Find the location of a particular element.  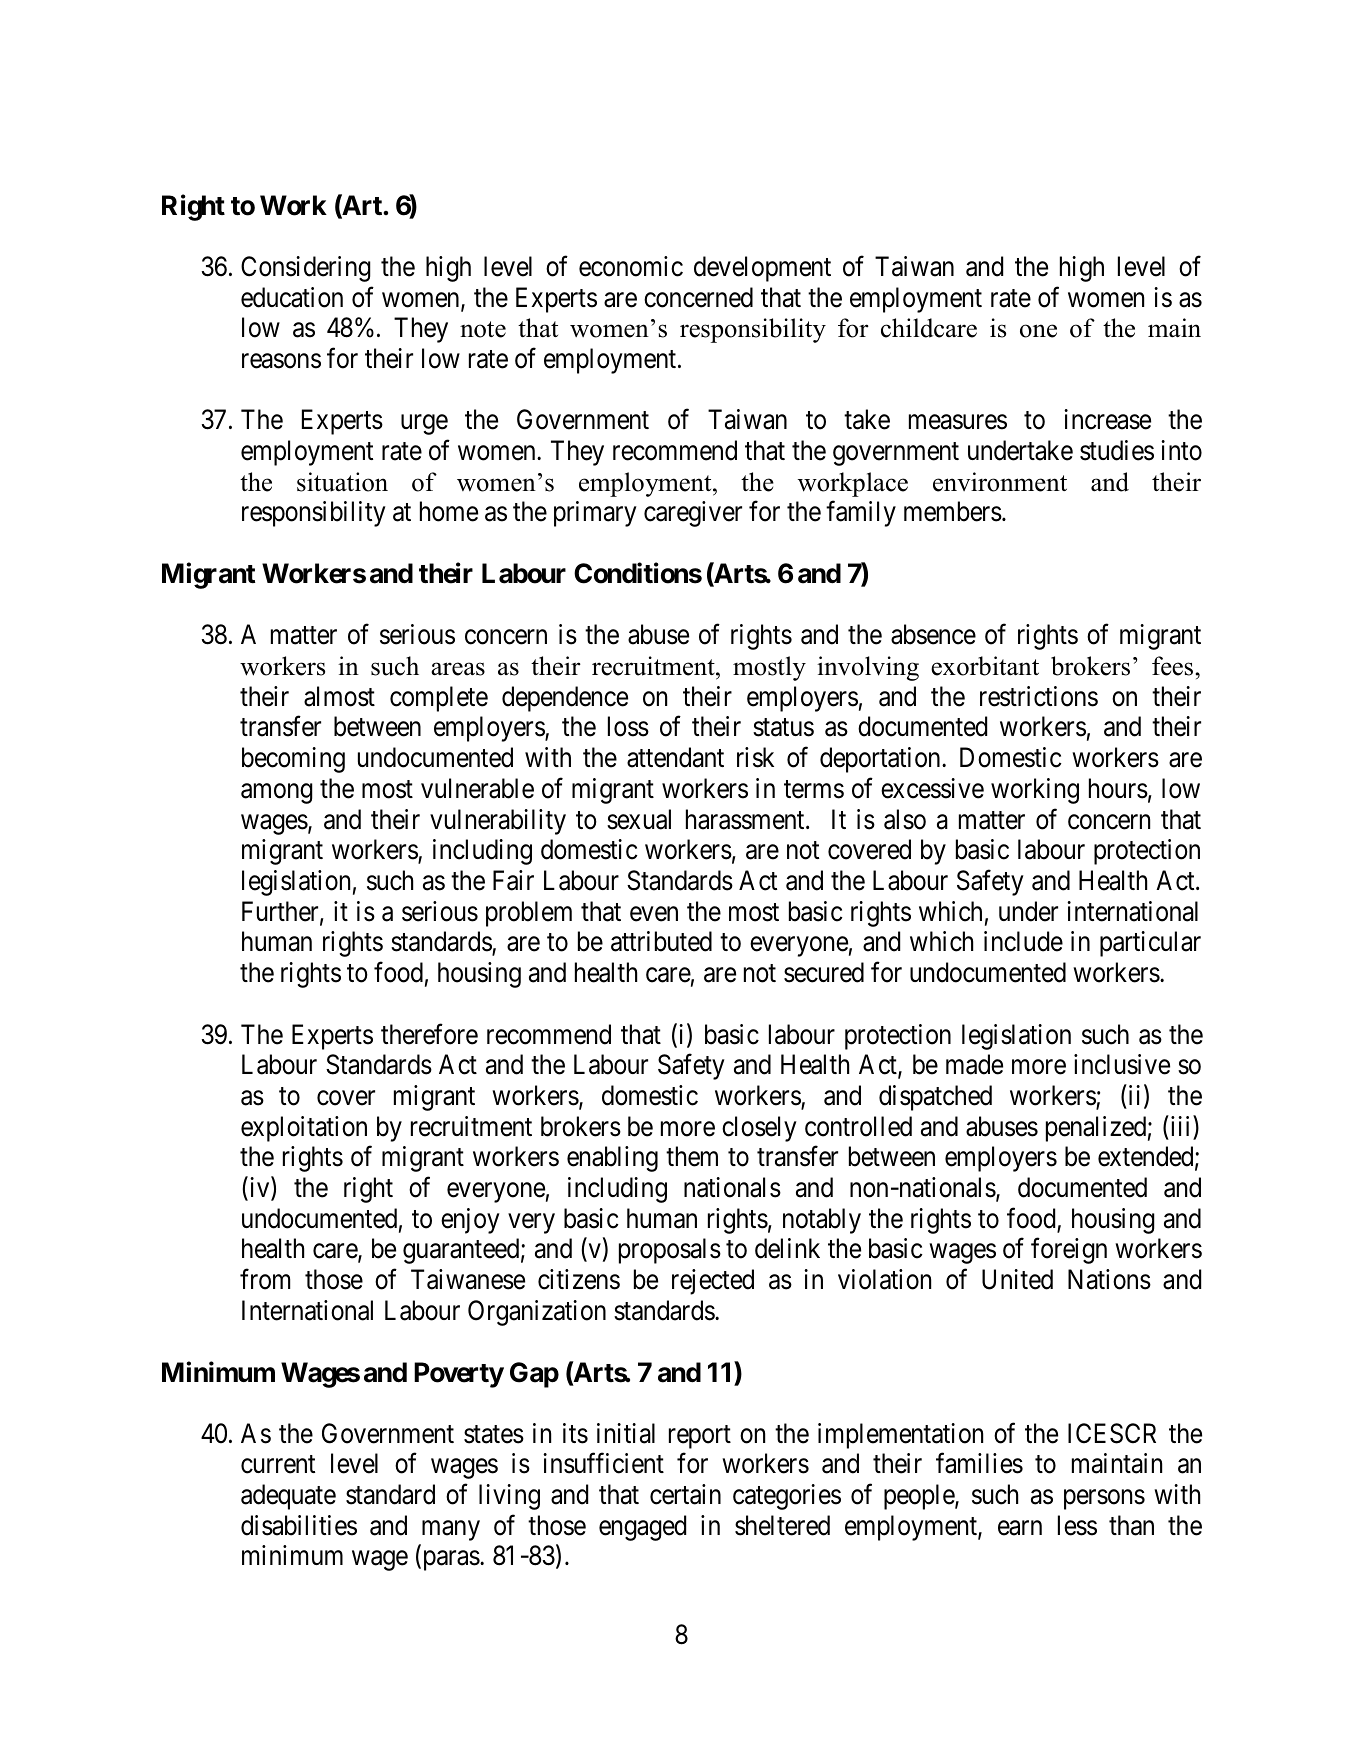

certain is located at coordinates (685, 1494).
